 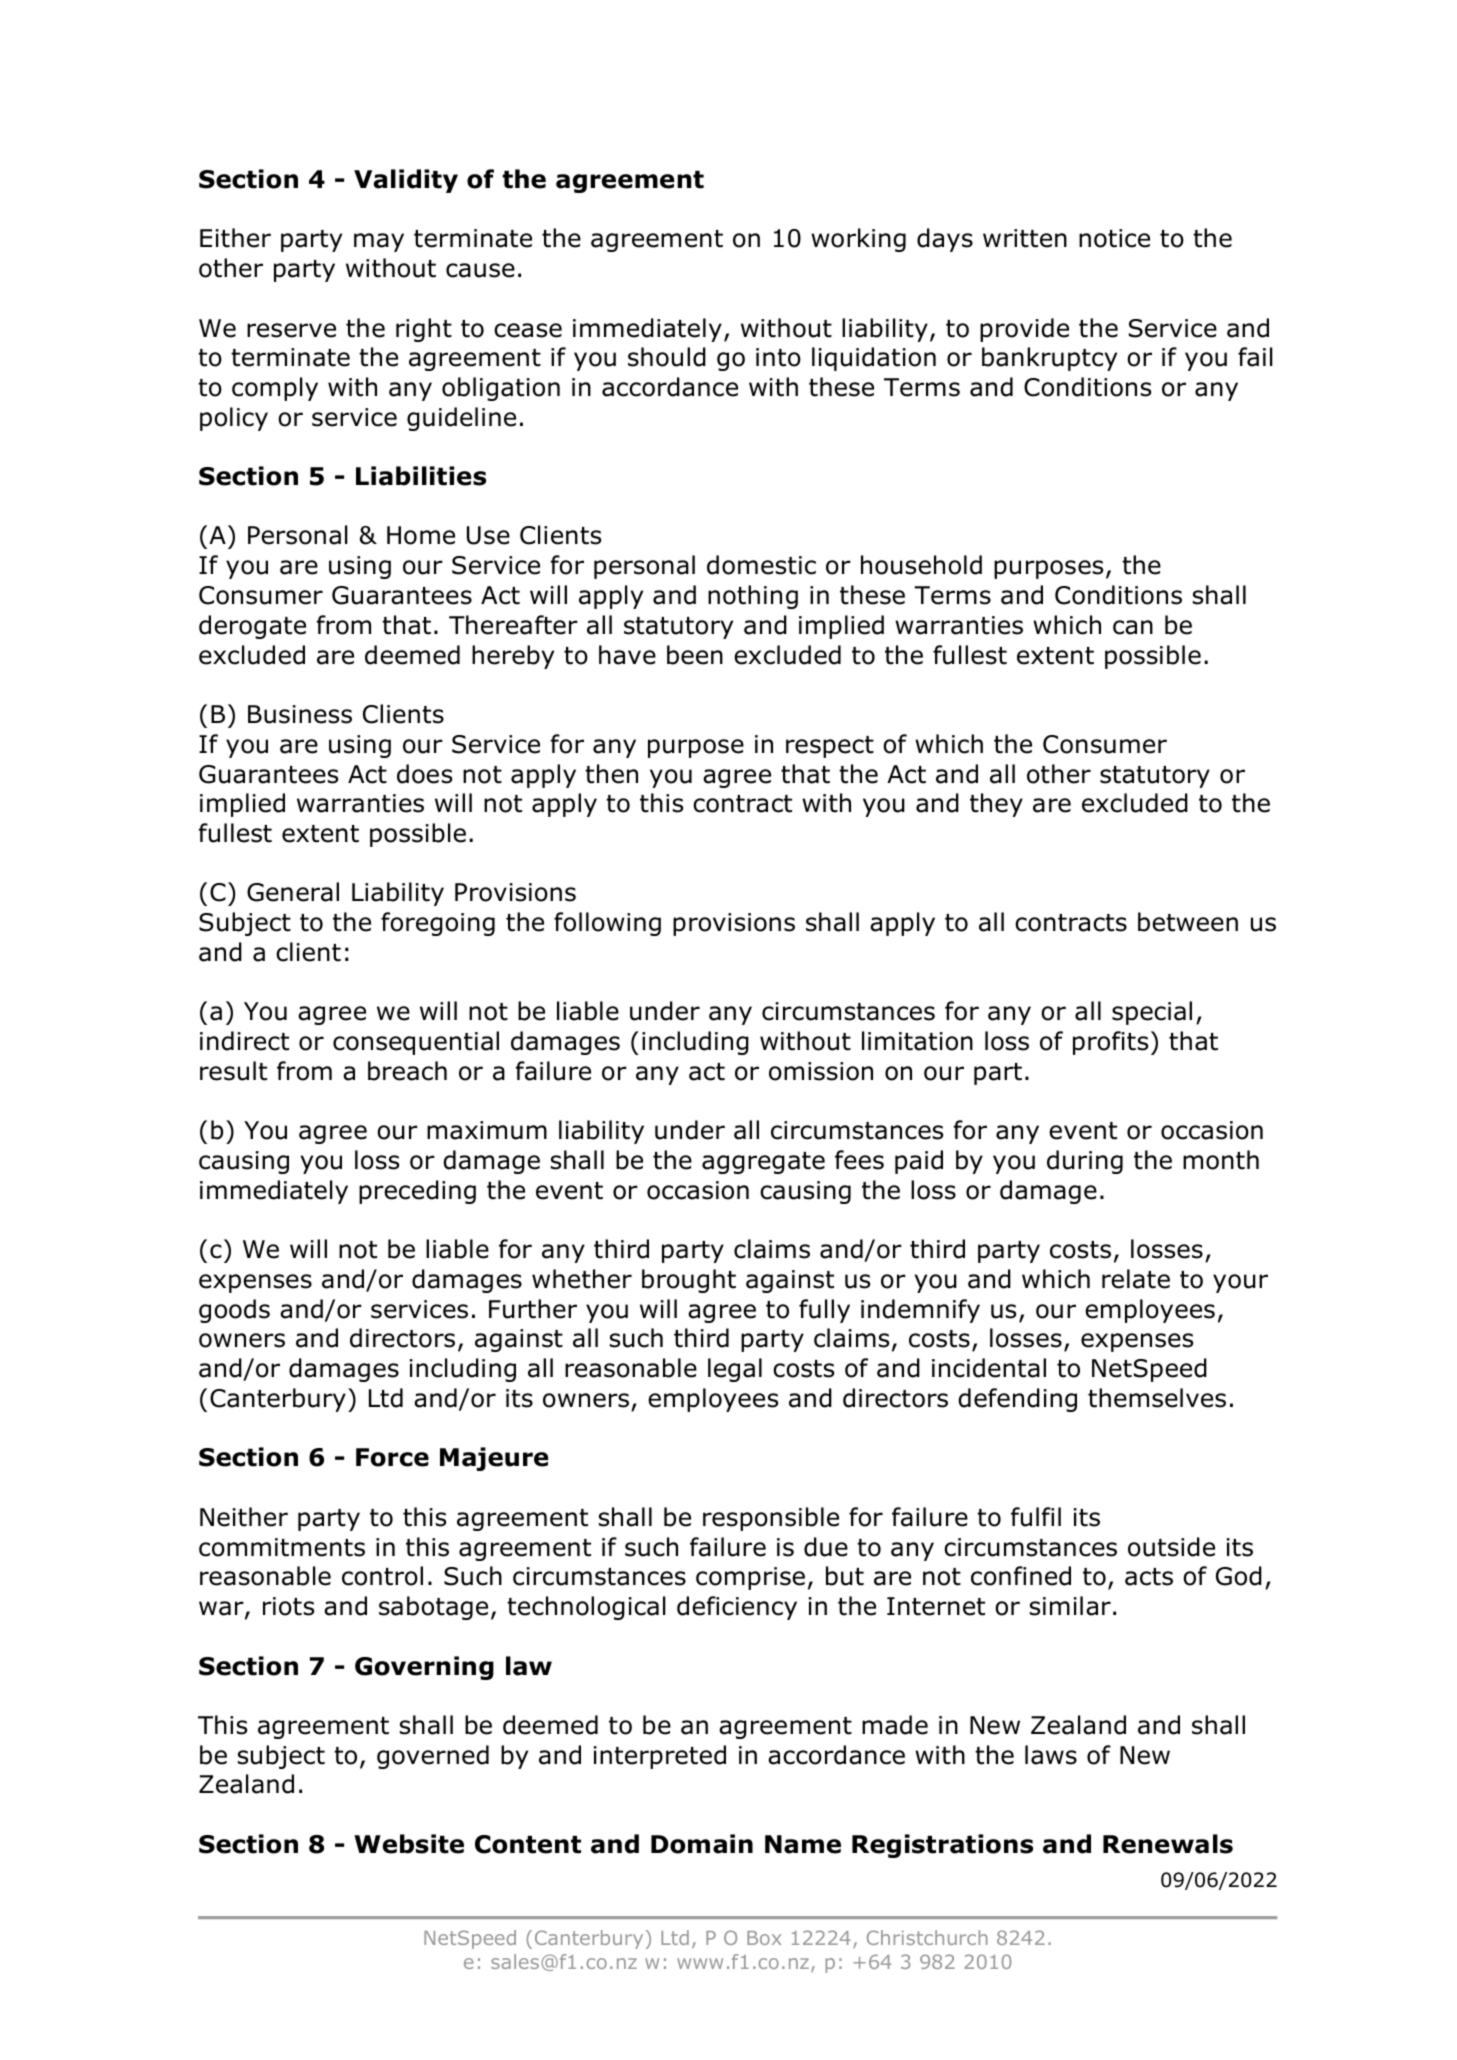 What do you see at coordinates (407, 1071) in the screenshot?
I see `breach` at bounding box center [407, 1071].
